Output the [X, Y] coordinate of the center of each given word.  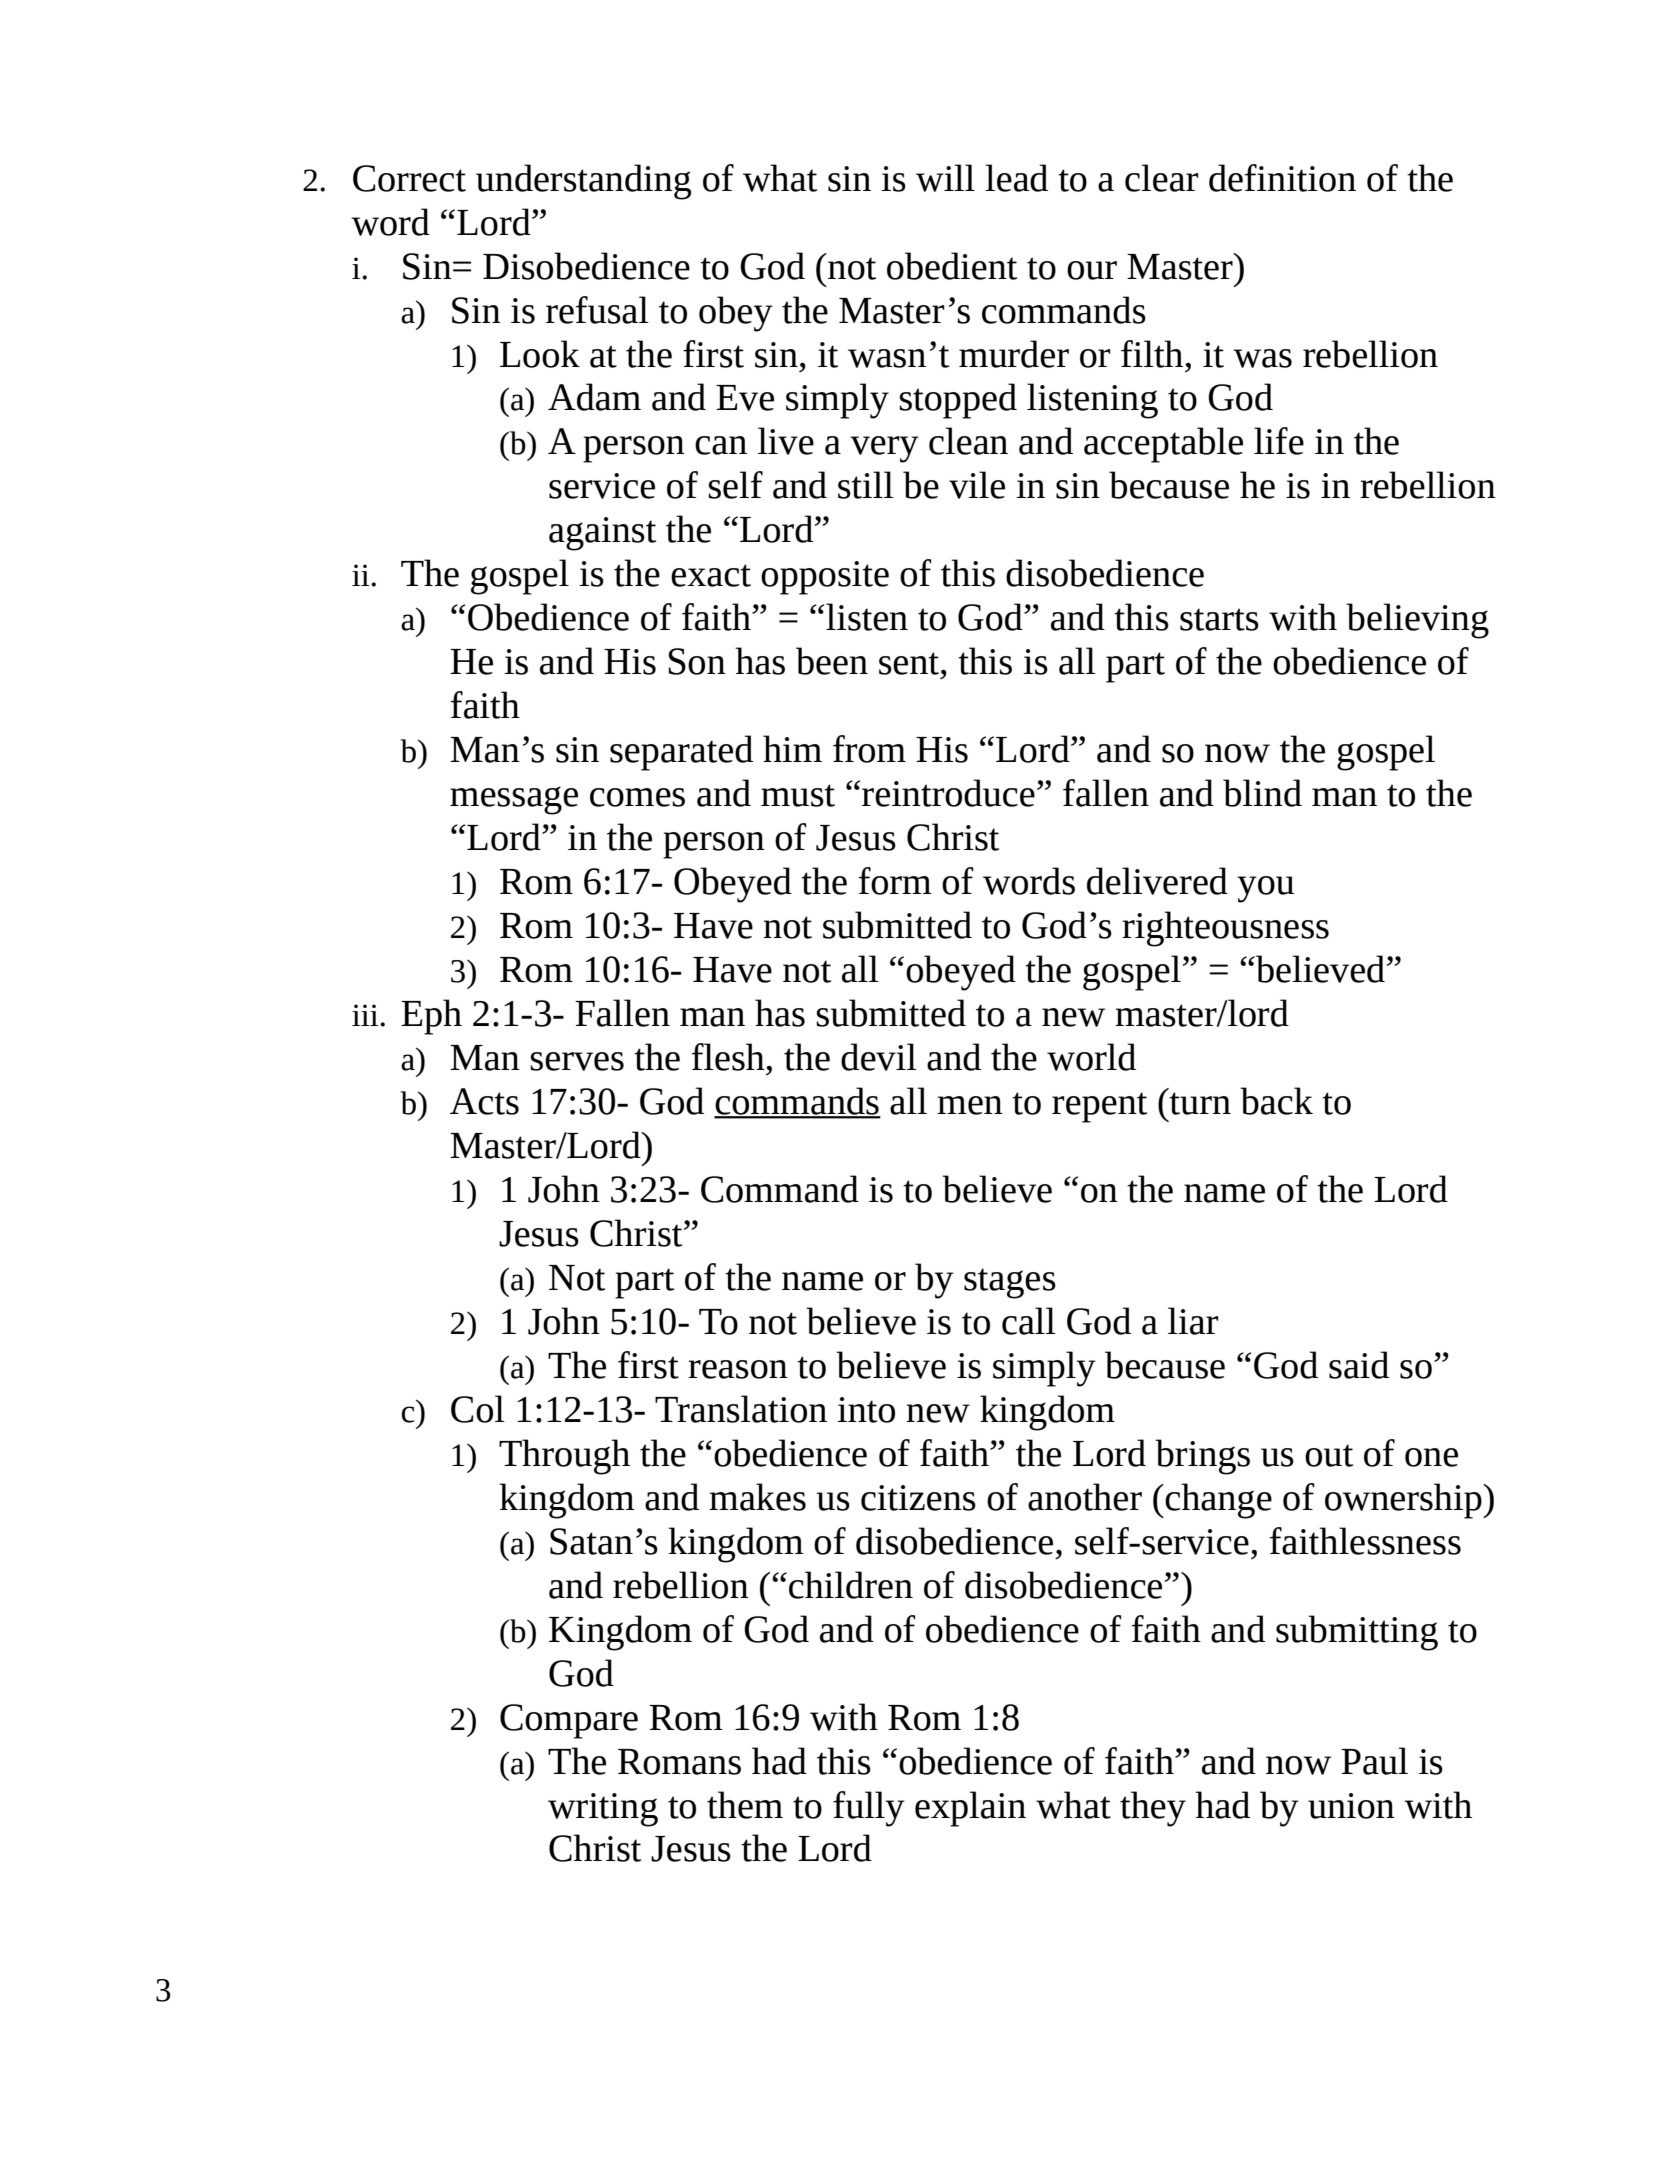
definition [1282, 178]
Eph [431, 1017]
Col [478, 1409]
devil [879, 1057]
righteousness [1225, 929]
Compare [569, 1721]
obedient [952, 266]
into [866, 1410]
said [1359, 1365]
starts [1219, 619]
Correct [409, 178]
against [602, 534]
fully [869, 1809]
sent [909, 663]
